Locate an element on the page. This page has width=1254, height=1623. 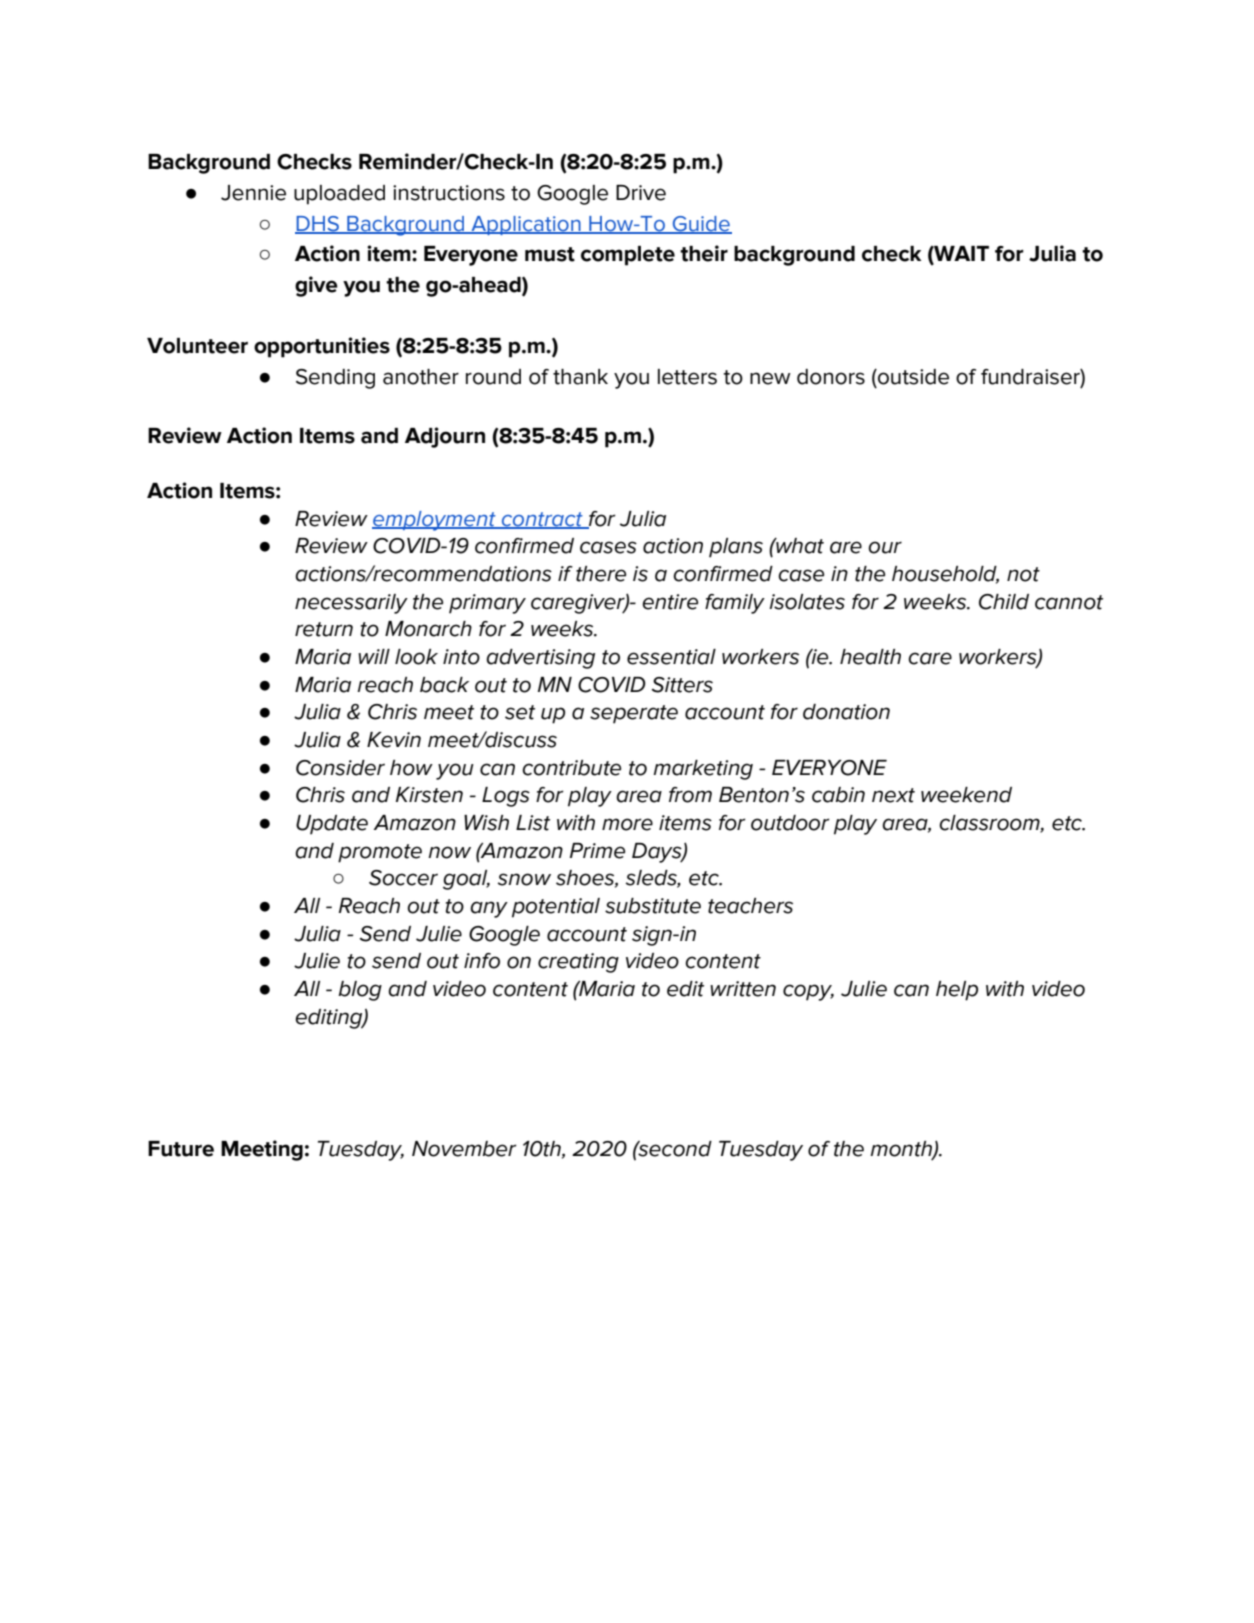
Future is located at coordinates (181, 1149).
